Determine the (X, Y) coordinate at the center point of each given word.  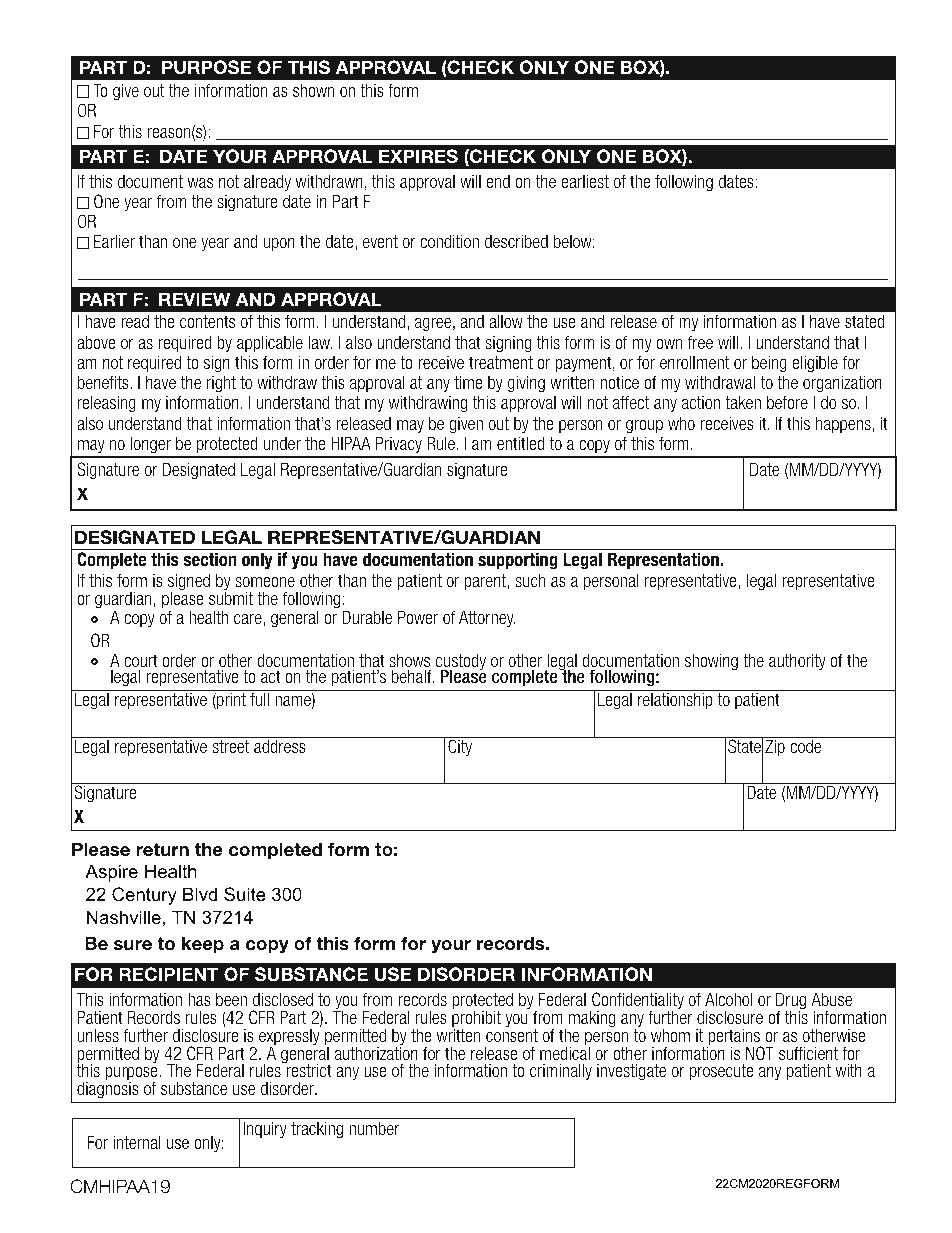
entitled (521, 443)
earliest (585, 181)
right (221, 384)
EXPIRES (418, 156)
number (374, 1128)
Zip (775, 747)
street (230, 746)
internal (137, 1142)
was (200, 183)
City (460, 747)
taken (743, 402)
